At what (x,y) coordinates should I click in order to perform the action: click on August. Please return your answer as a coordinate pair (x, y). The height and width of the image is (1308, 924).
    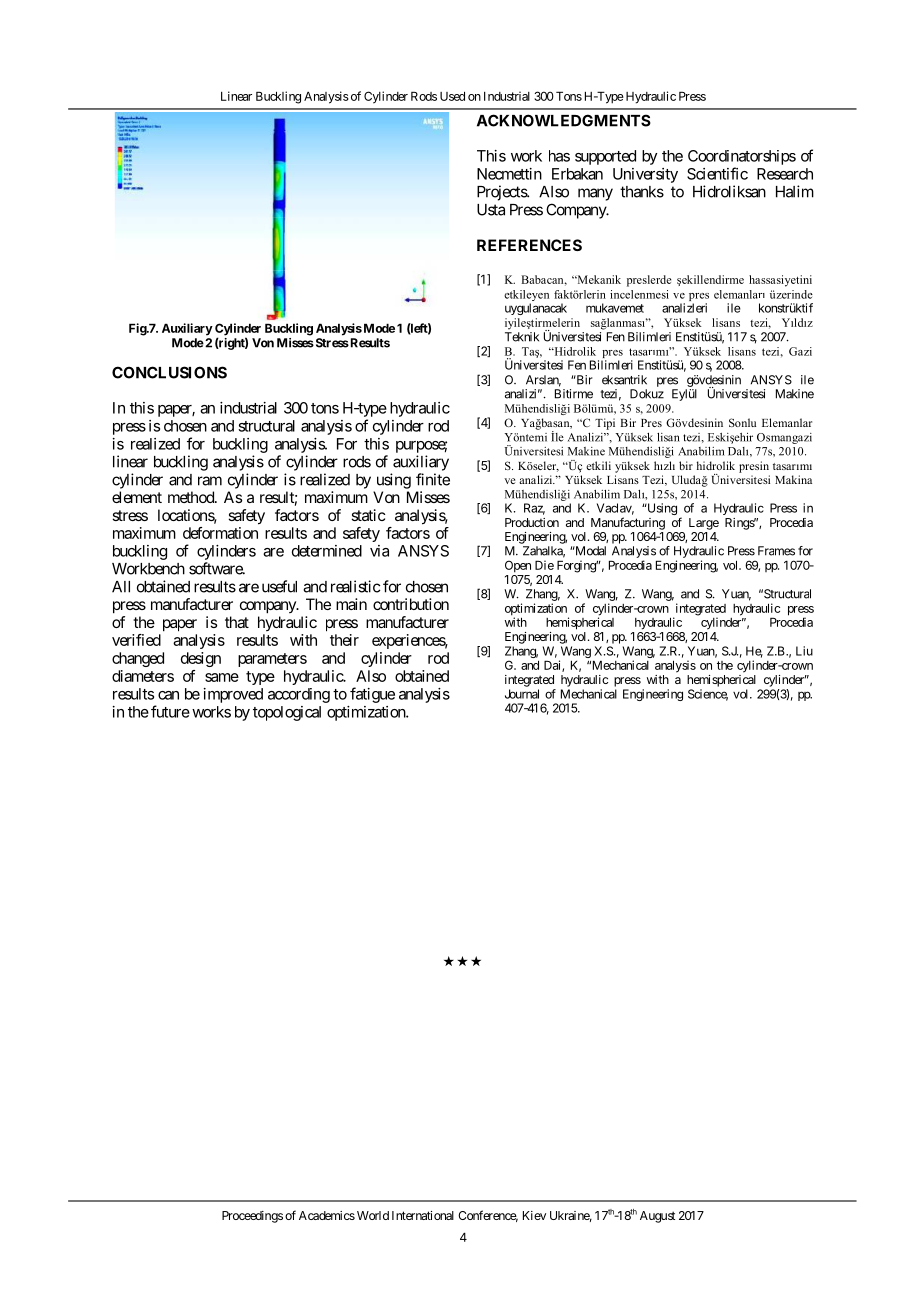
    Looking at the image, I should click on (657, 1217).
